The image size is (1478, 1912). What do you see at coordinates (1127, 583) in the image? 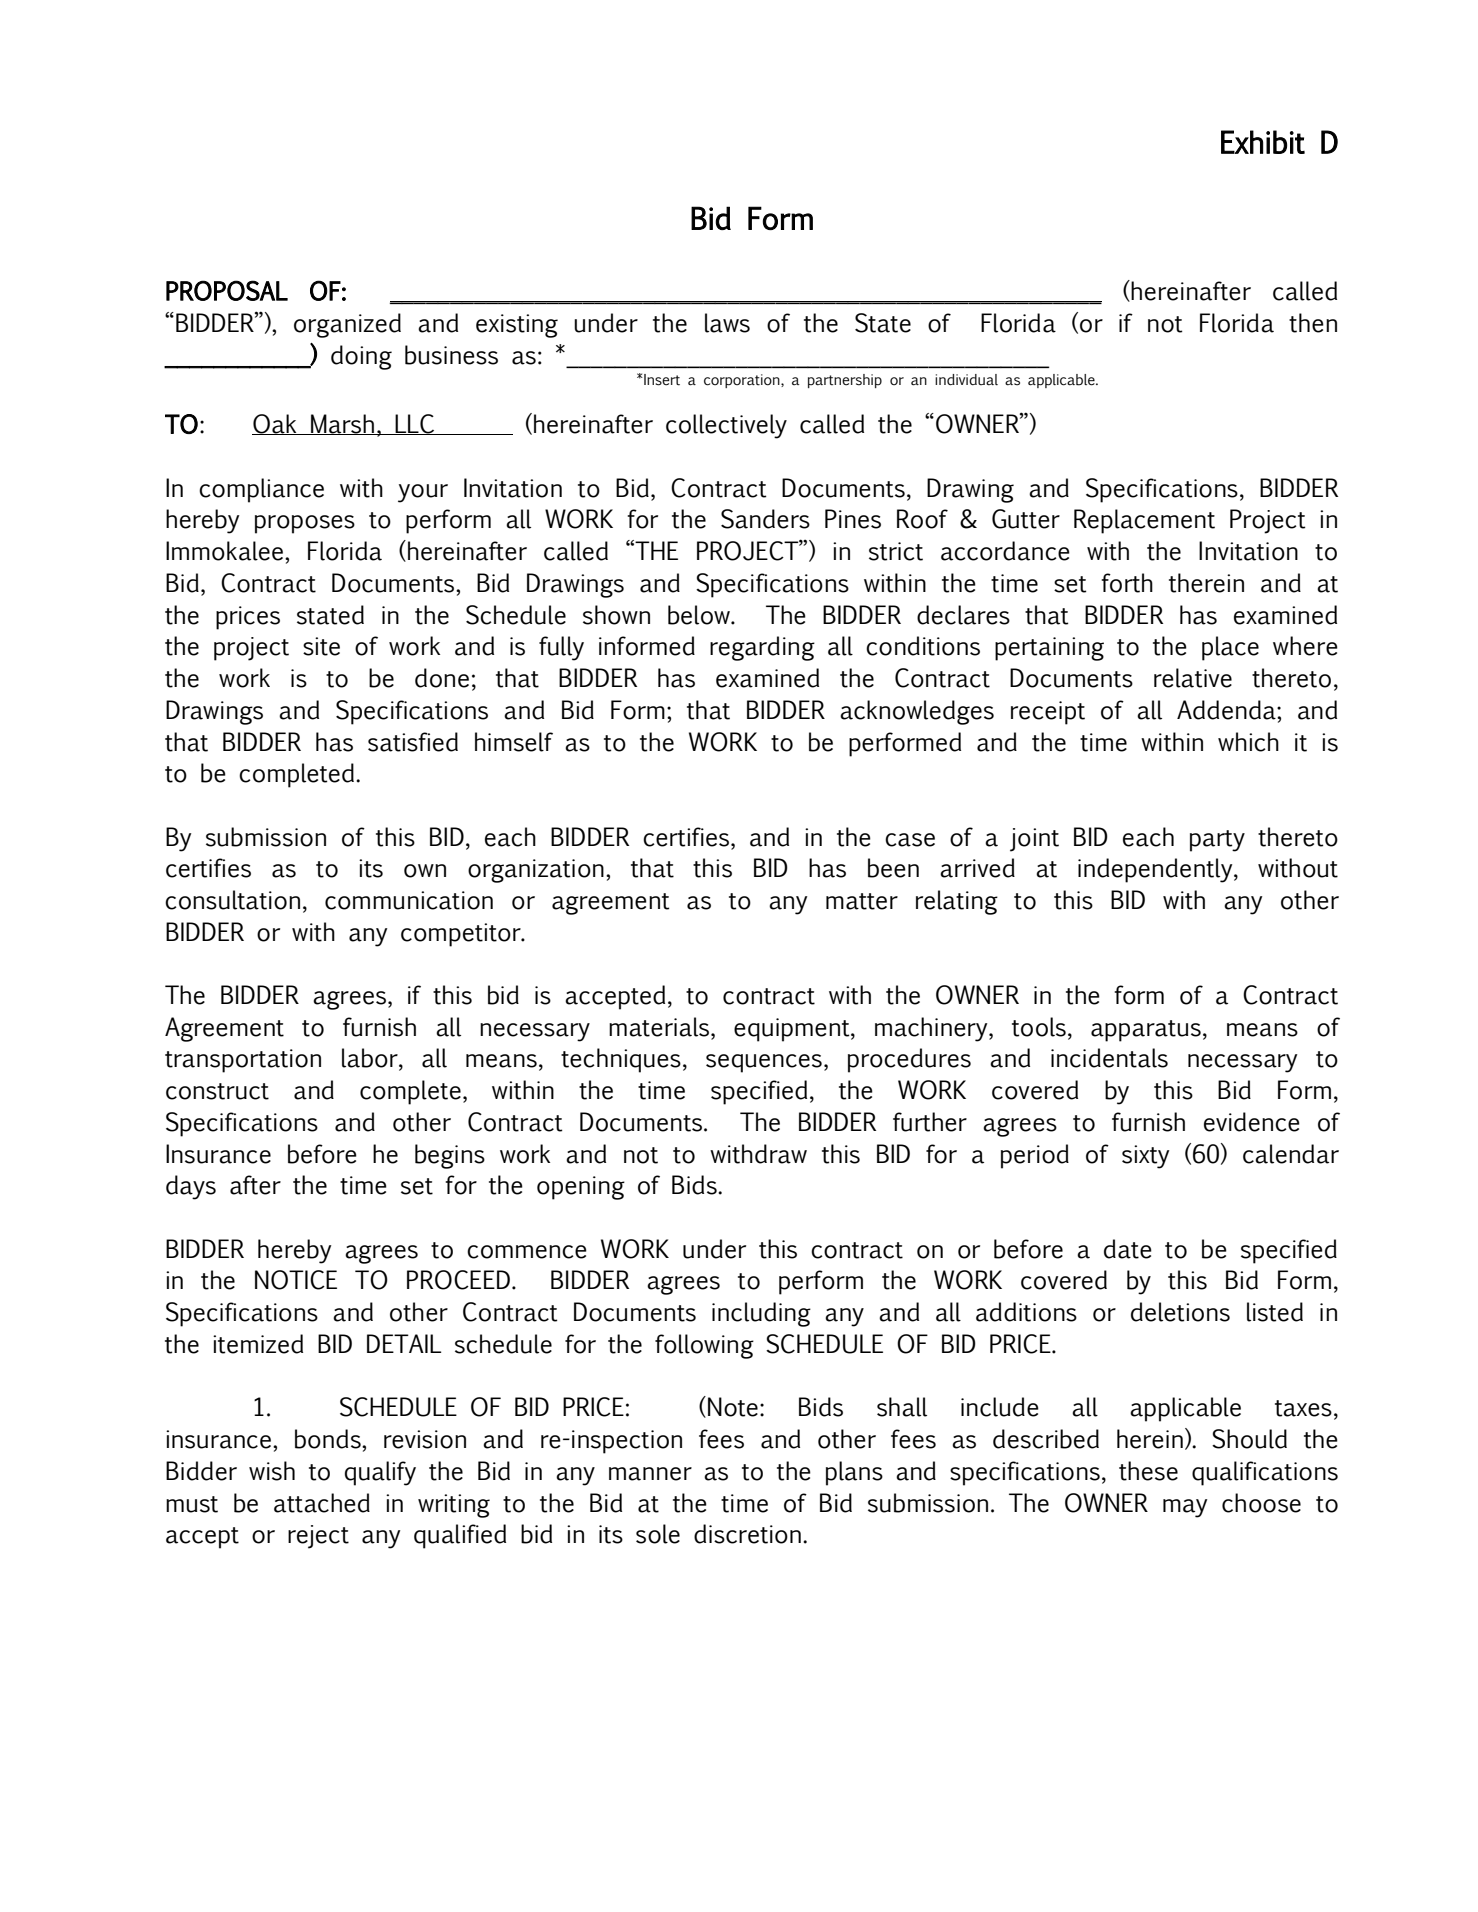
I see `forth` at bounding box center [1127, 583].
